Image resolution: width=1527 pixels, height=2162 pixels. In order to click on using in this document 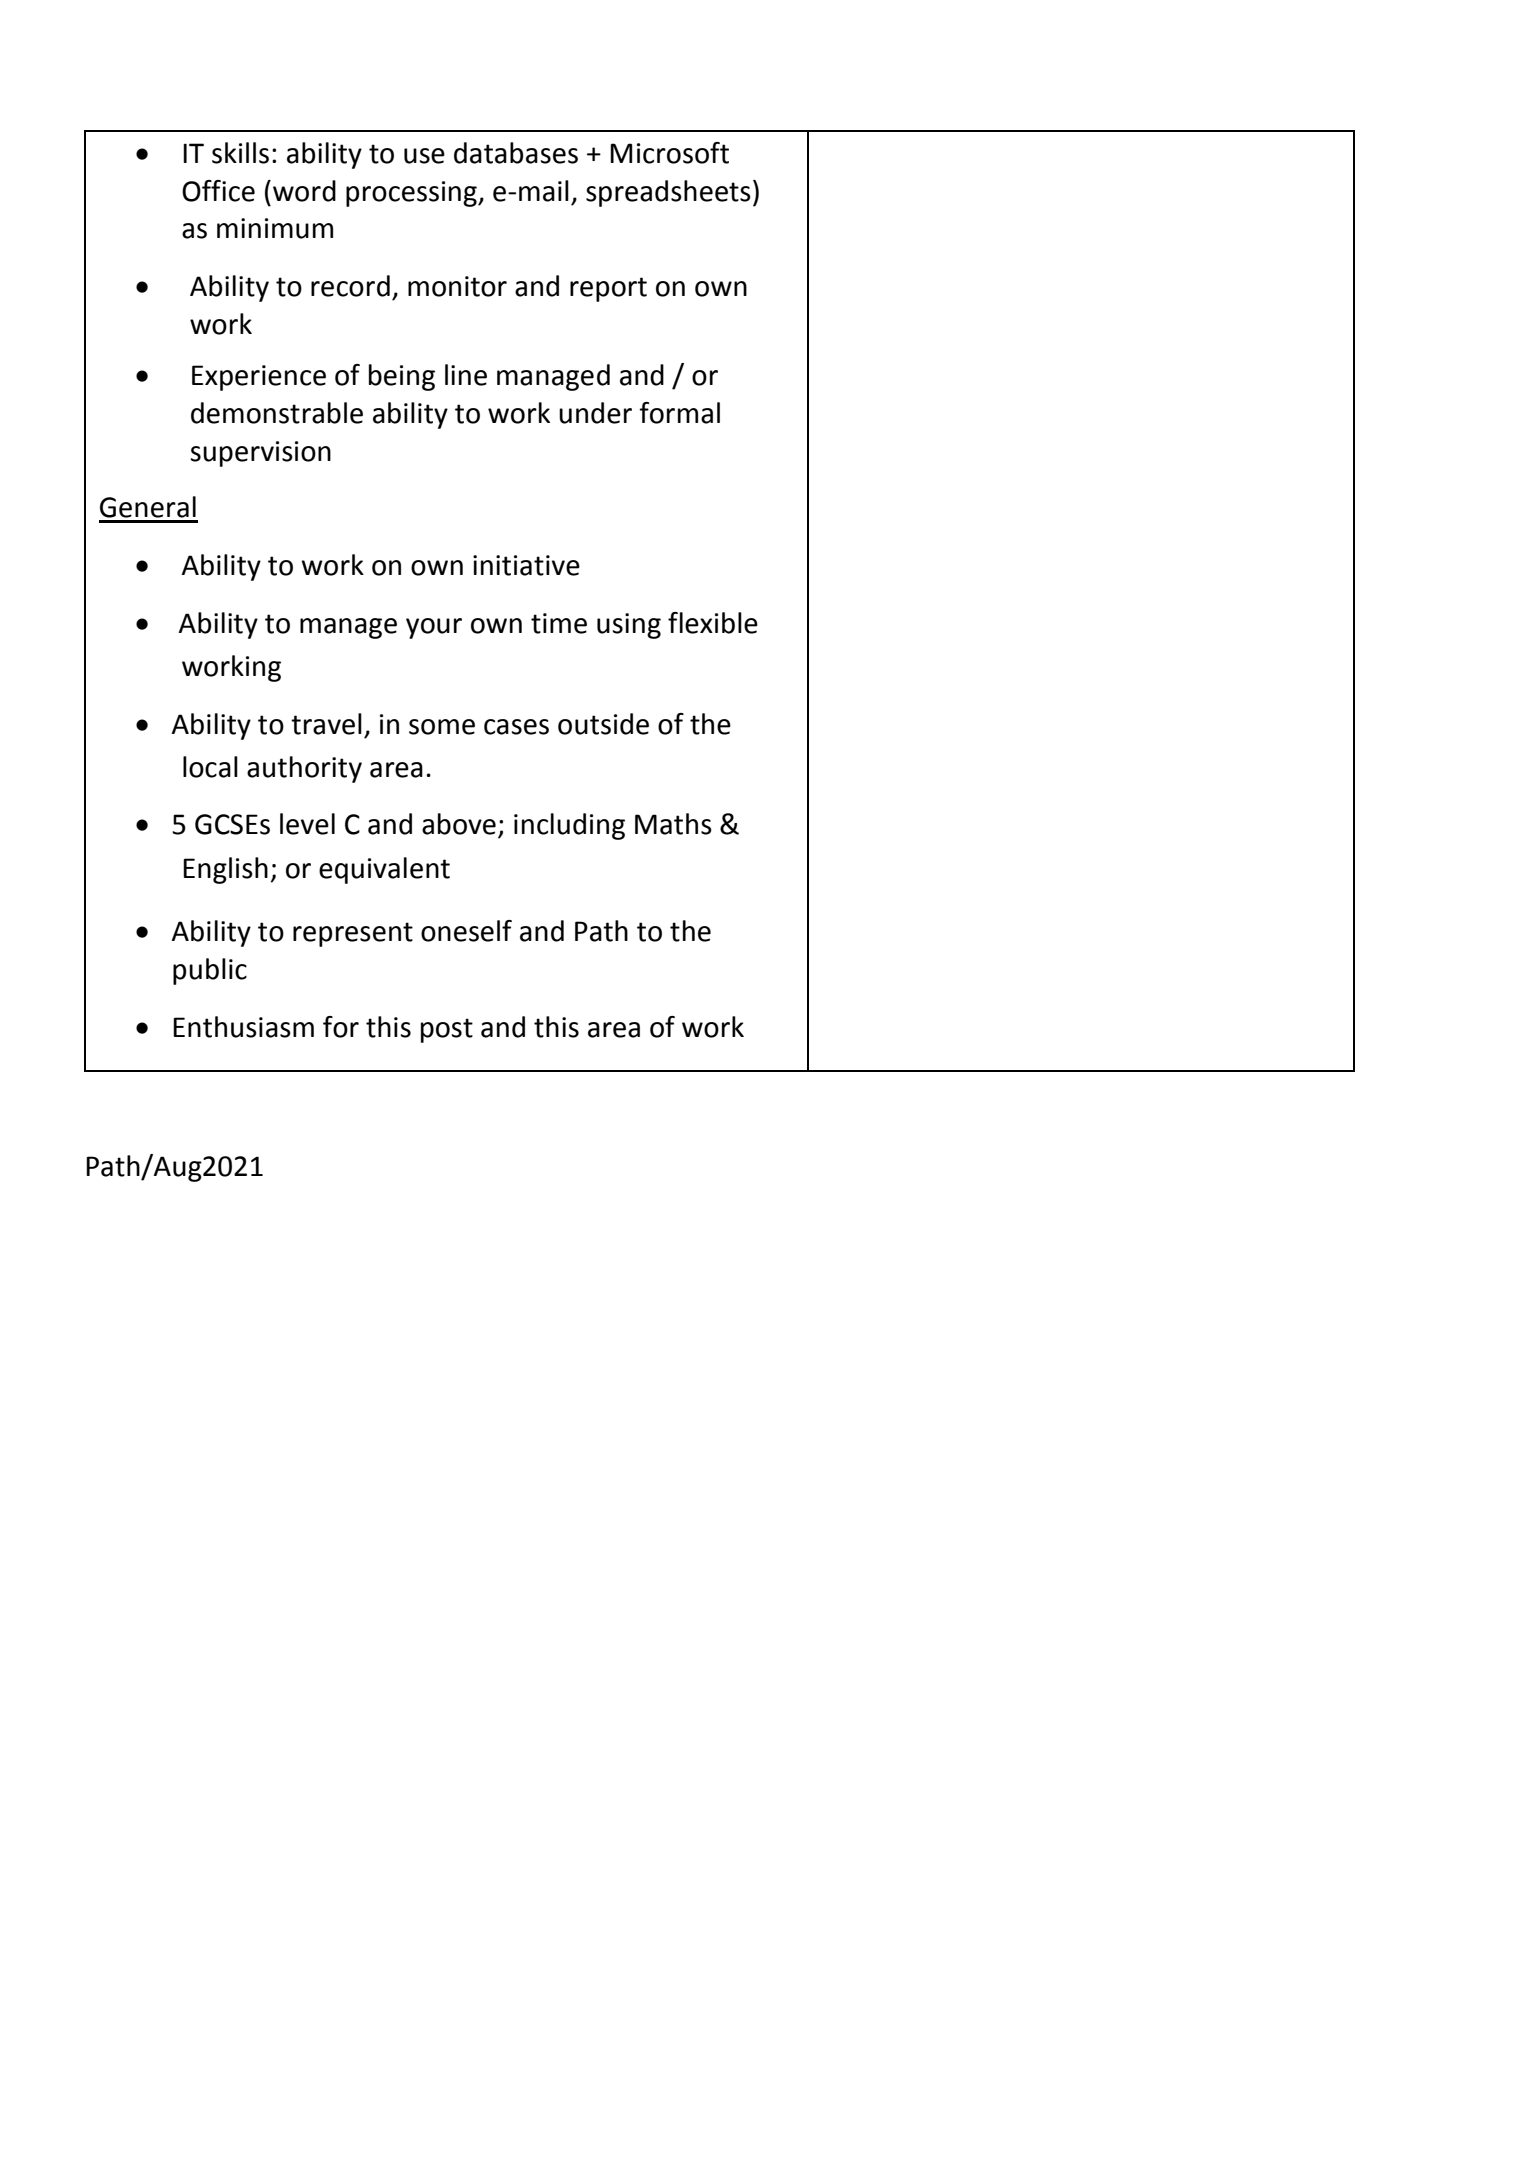, I will do `click(629, 626)`.
